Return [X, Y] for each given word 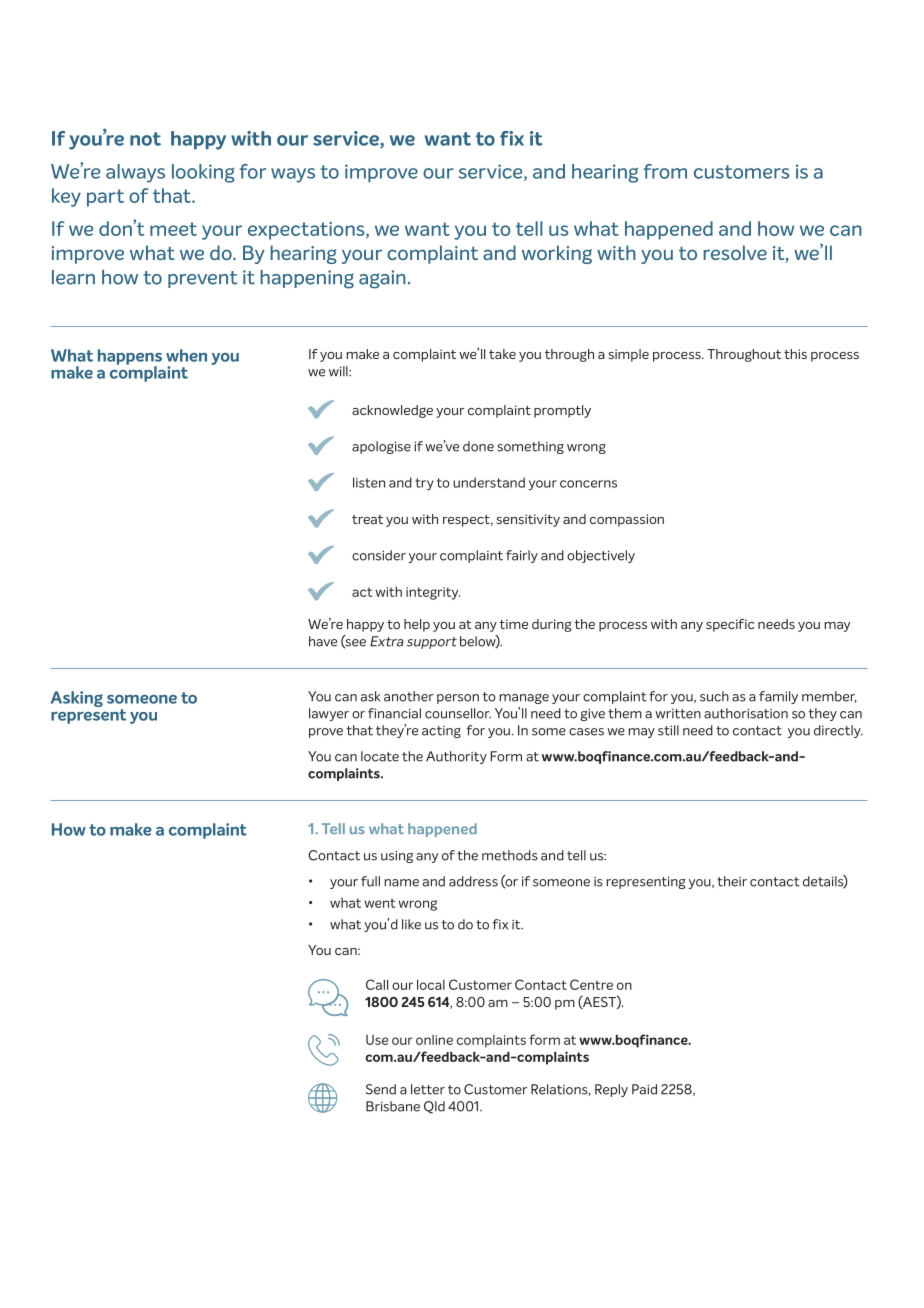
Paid [644, 1089]
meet [173, 229]
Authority [456, 757]
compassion [627, 520]
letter [428, 1089]
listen [369, 482]
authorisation [746, 713]
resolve [735, 252]
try [424, 484]
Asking [77, 699]
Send [381, 1089]
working [557, 254]
